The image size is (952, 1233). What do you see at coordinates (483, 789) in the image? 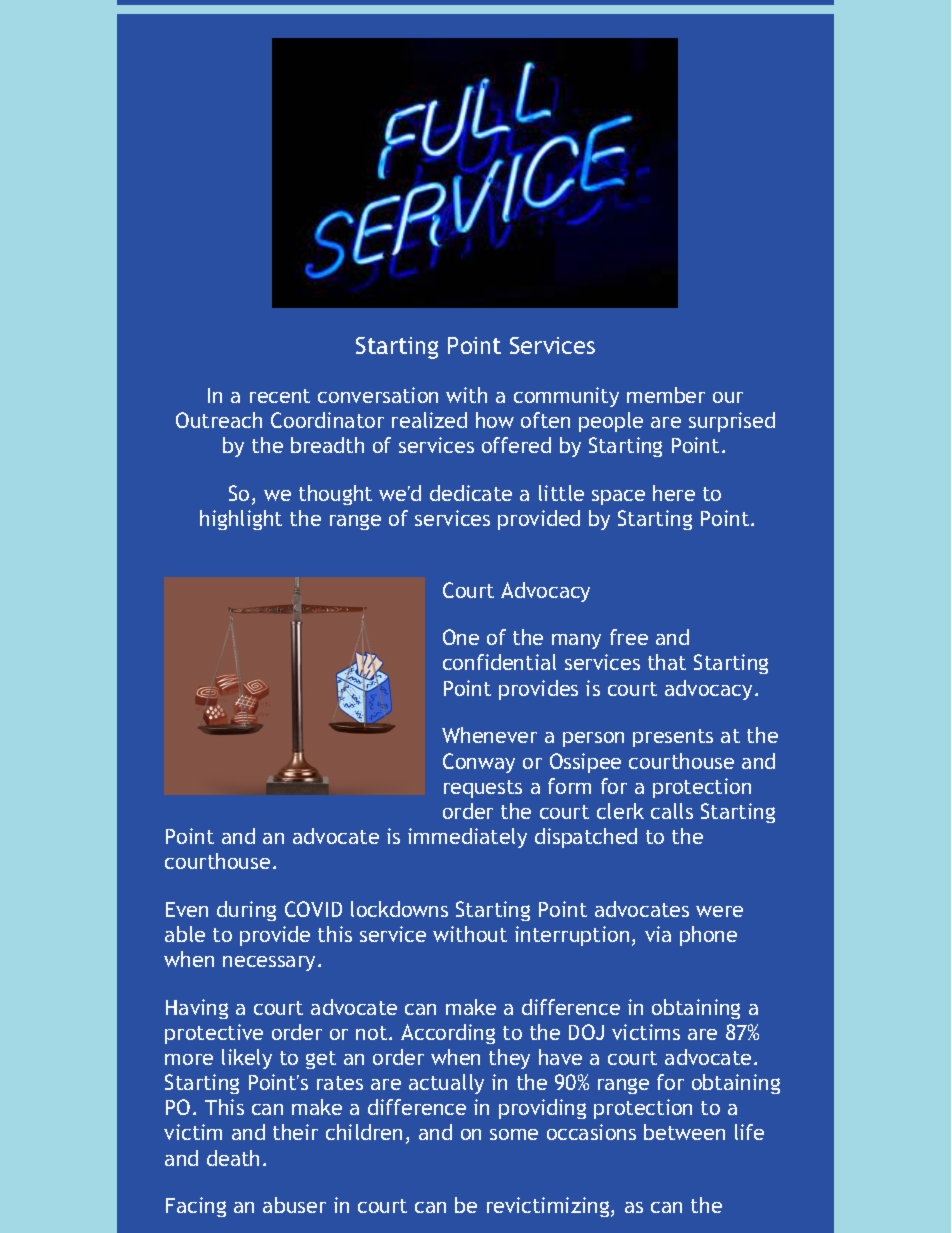
I see `requests` at bounding box center [483, 789].
